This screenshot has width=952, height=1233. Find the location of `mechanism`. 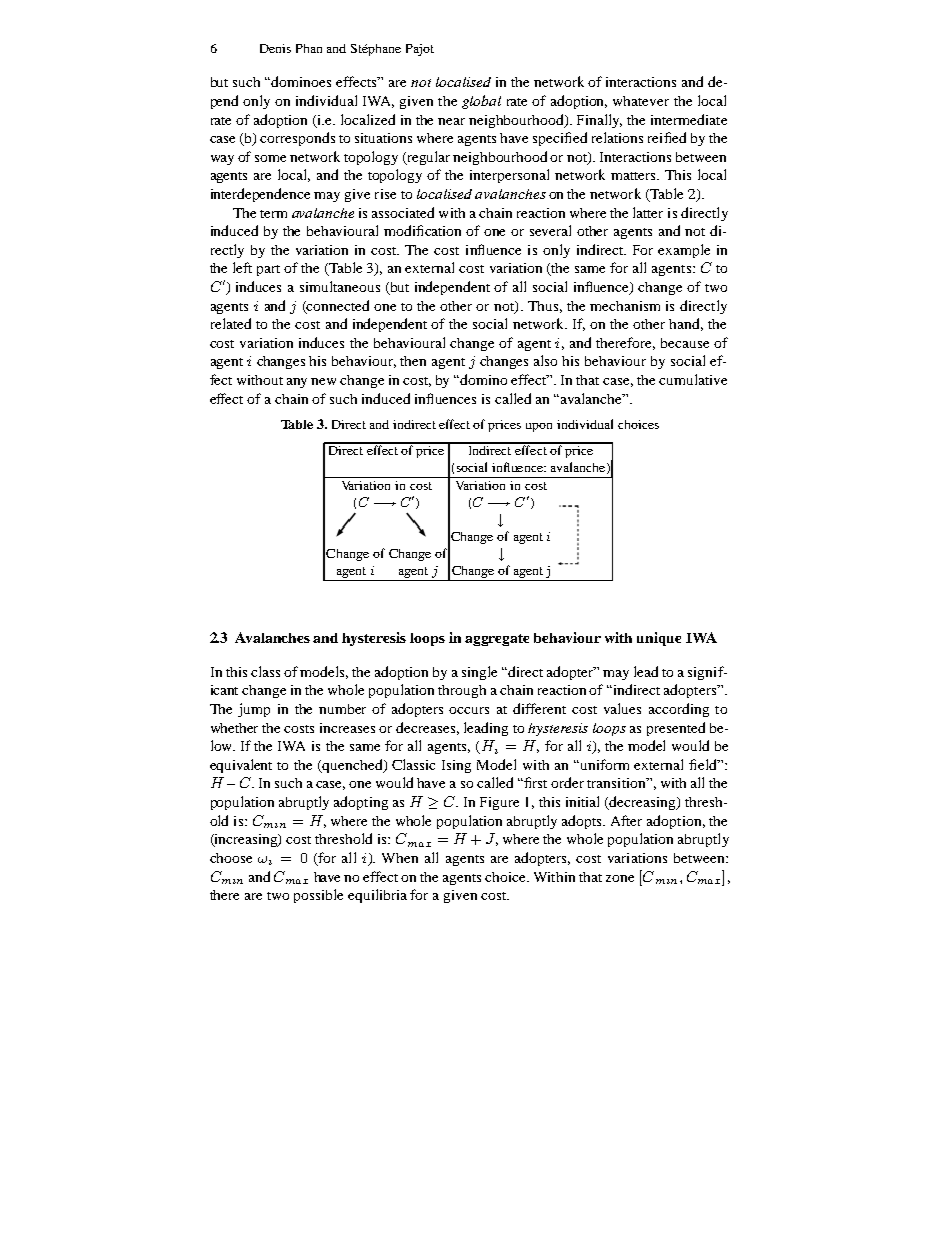

mechanism is located at coordinates (625, 306).
